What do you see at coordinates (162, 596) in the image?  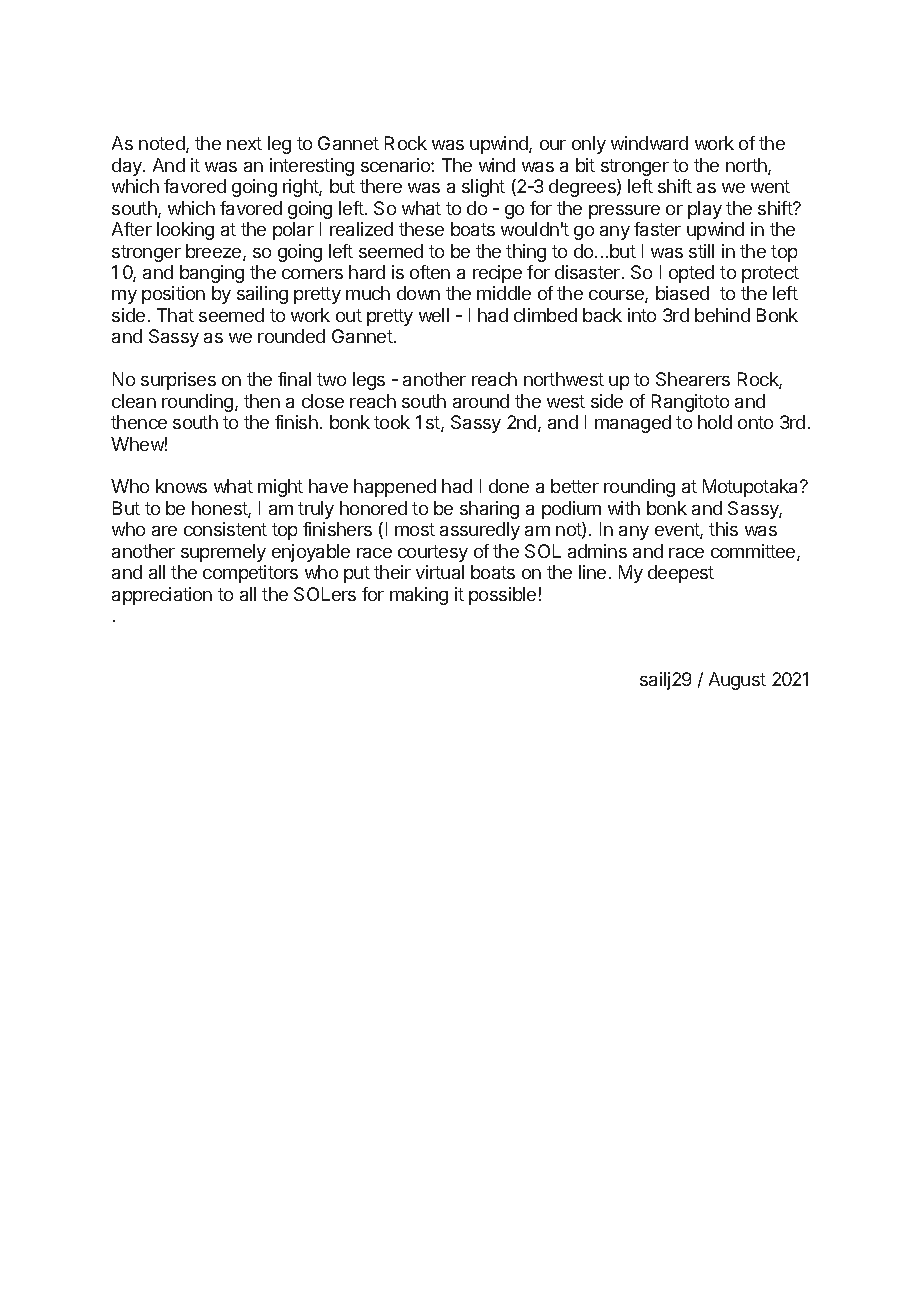 I see `appreciation` at bounding box center [162, 596].
